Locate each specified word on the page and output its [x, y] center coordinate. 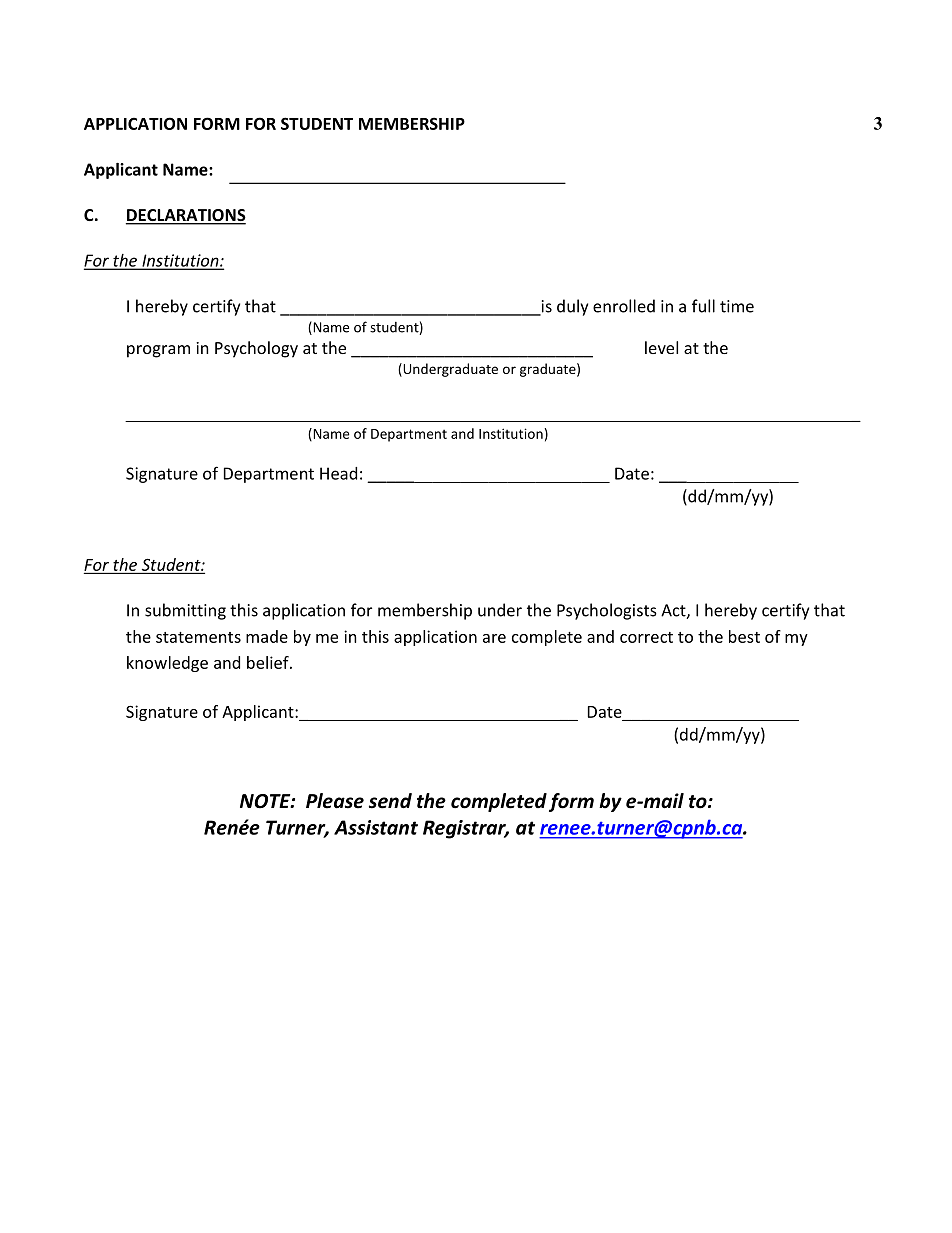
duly [572, 307]
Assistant [376, 827]
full [703, 306]
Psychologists [607, 611]
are [494, 638]
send [390, 801]
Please [335, 801]
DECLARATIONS [186, 216]
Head [338, 473]
